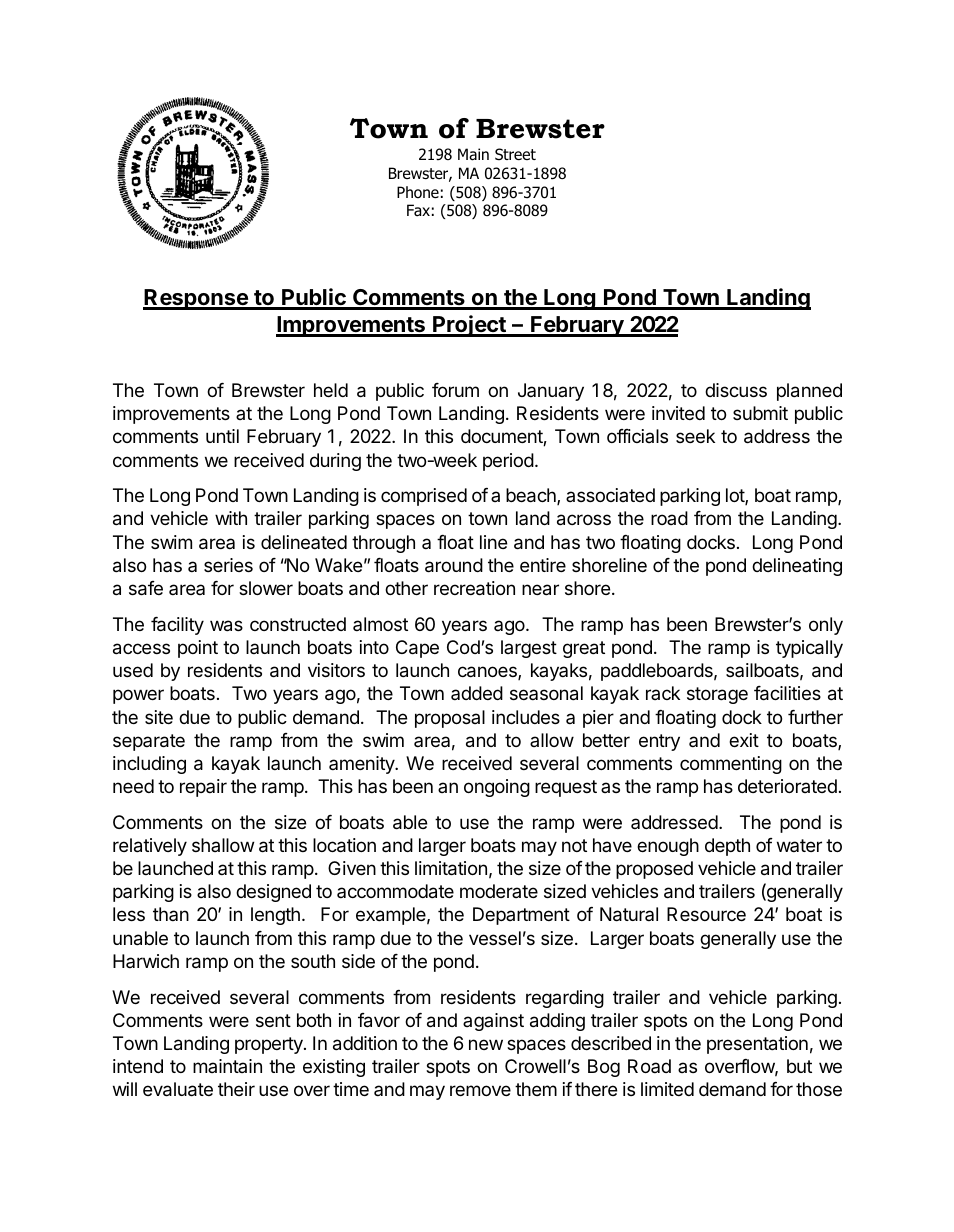 This image has height=1232, width=954. Describe the element at coordinates (226, 626) in the image. I see `was` at that location.
